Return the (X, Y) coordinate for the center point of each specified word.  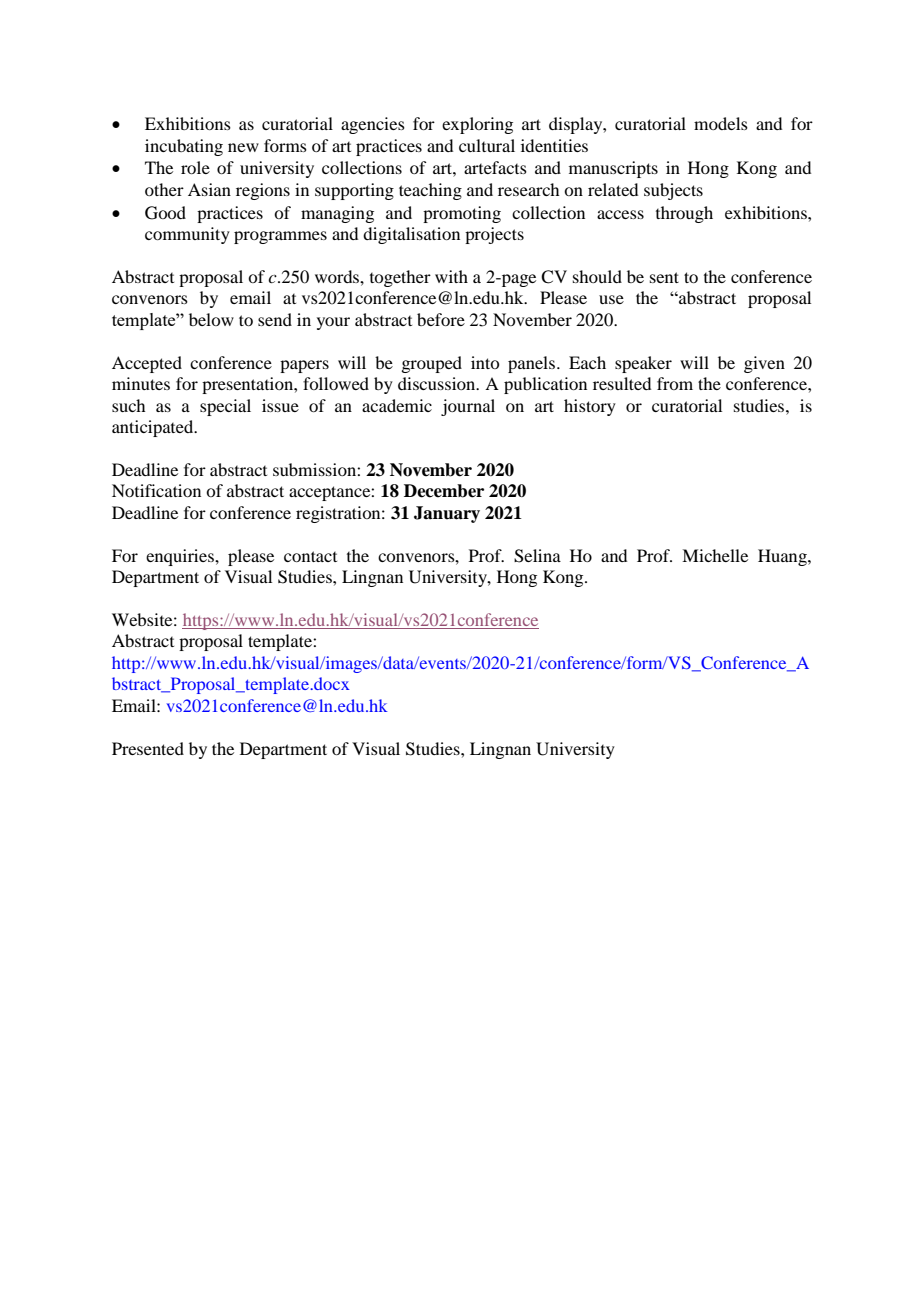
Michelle (715, 555)
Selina (537, 556)
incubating (184, 147)
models (721, 123)
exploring (477, 125)
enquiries (181, 557)
